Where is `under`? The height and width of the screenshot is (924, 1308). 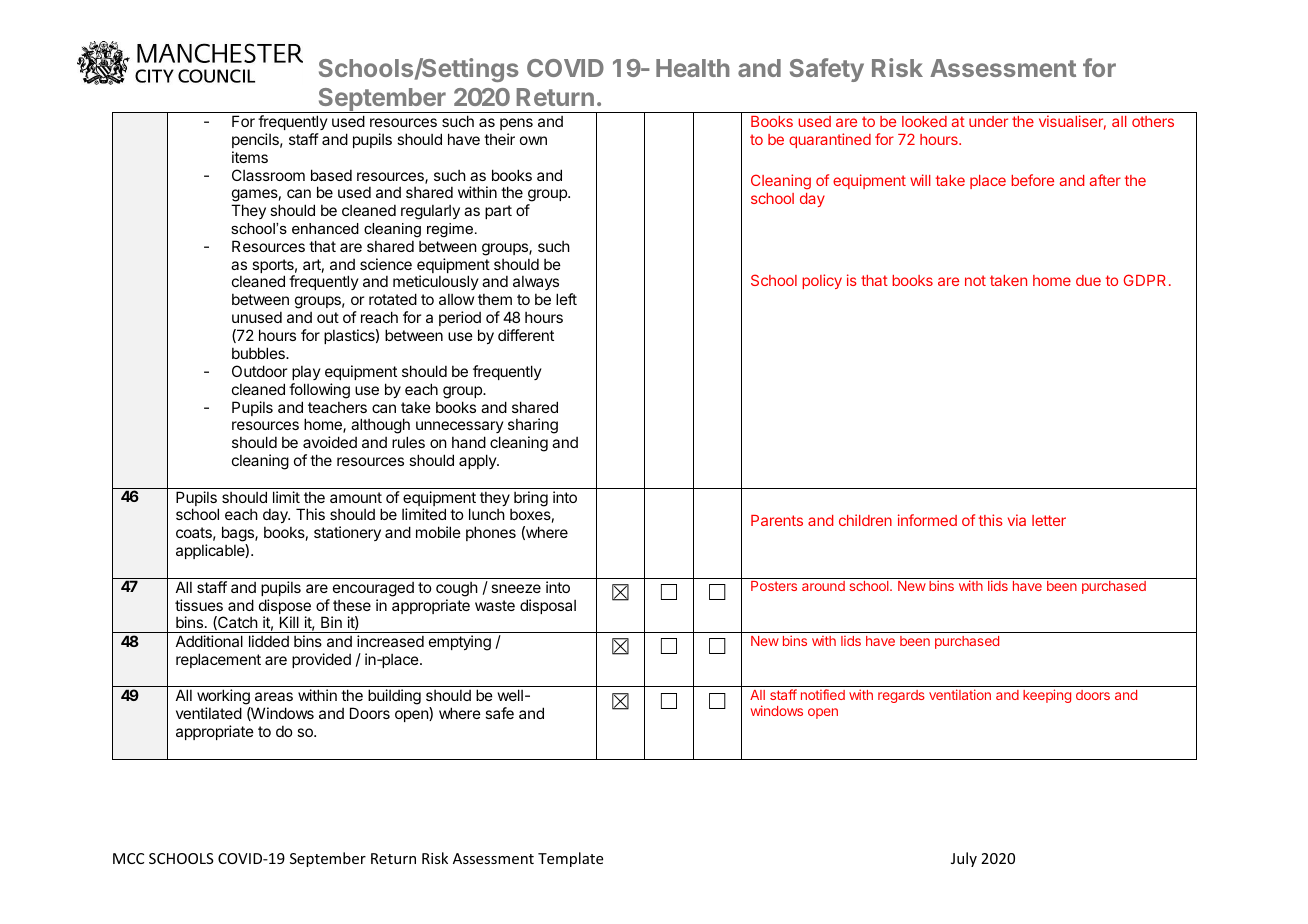 under is located at coordinates (988, 121).
